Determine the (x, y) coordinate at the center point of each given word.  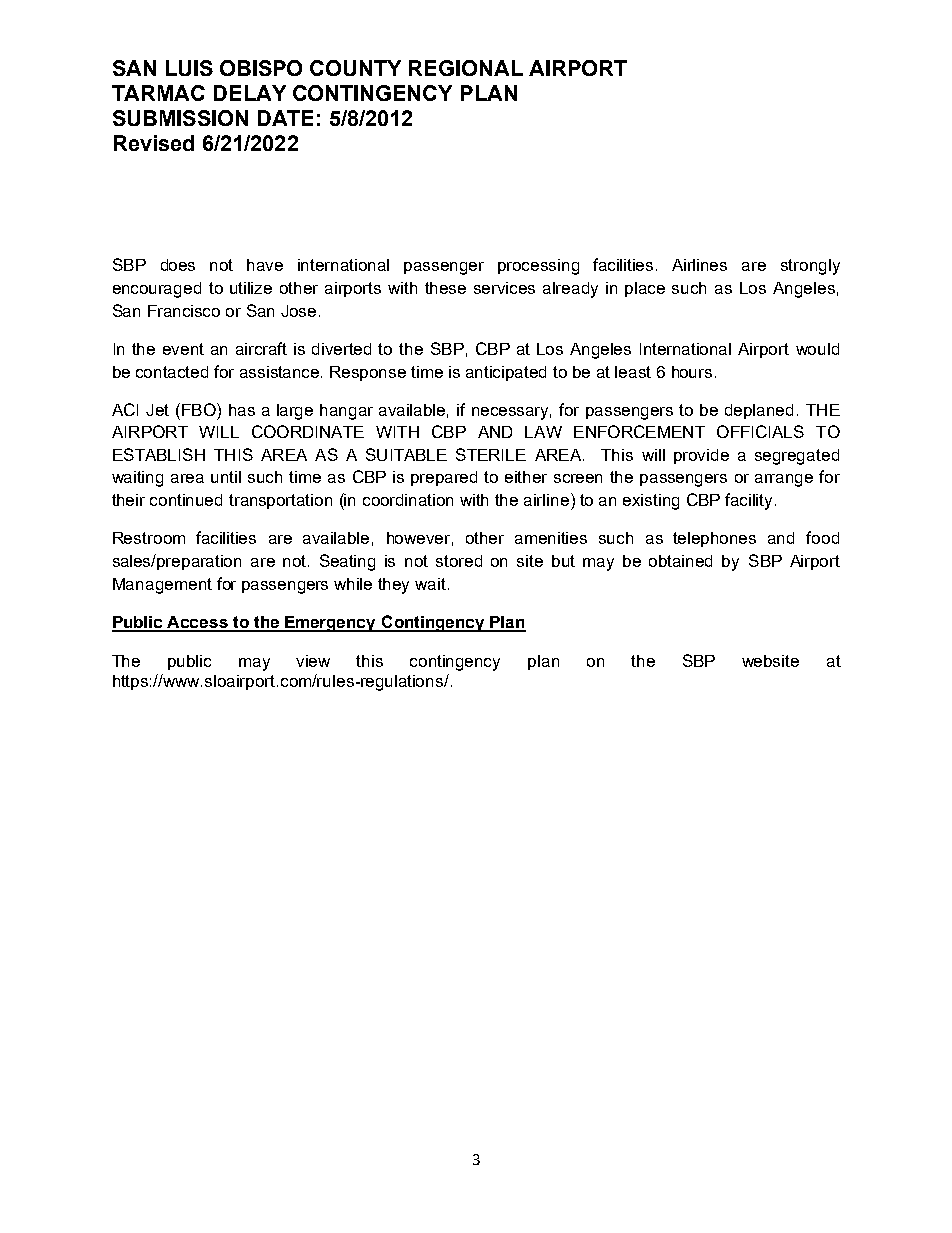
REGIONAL (466, 68)
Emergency (331, 624)
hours (692, 372)
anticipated (506, 373)
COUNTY (355, 68)
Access (198, 623)
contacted (172, 372)
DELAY (250, 93)
